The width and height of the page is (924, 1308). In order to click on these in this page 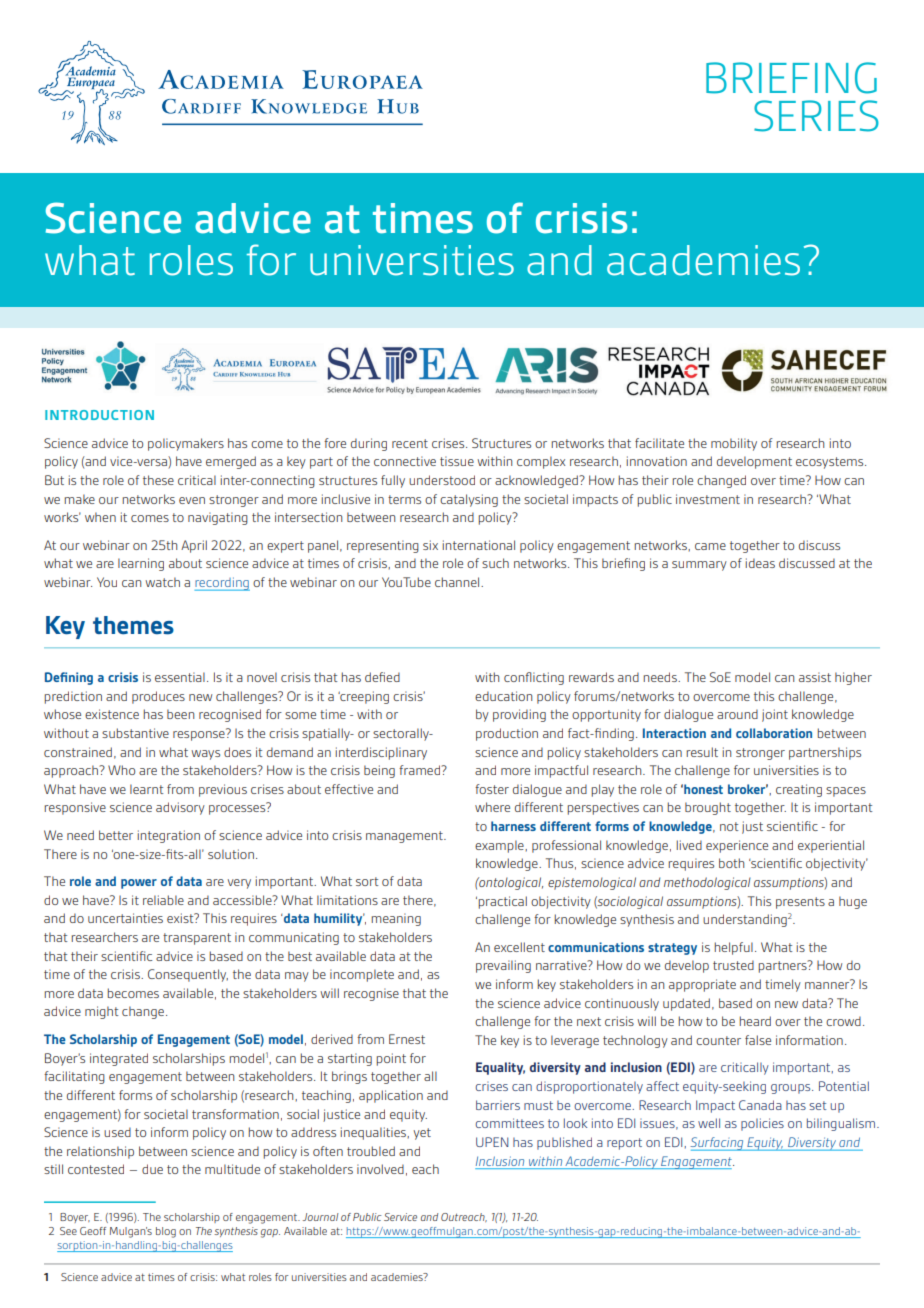, I will do `click(158, 480)`.
